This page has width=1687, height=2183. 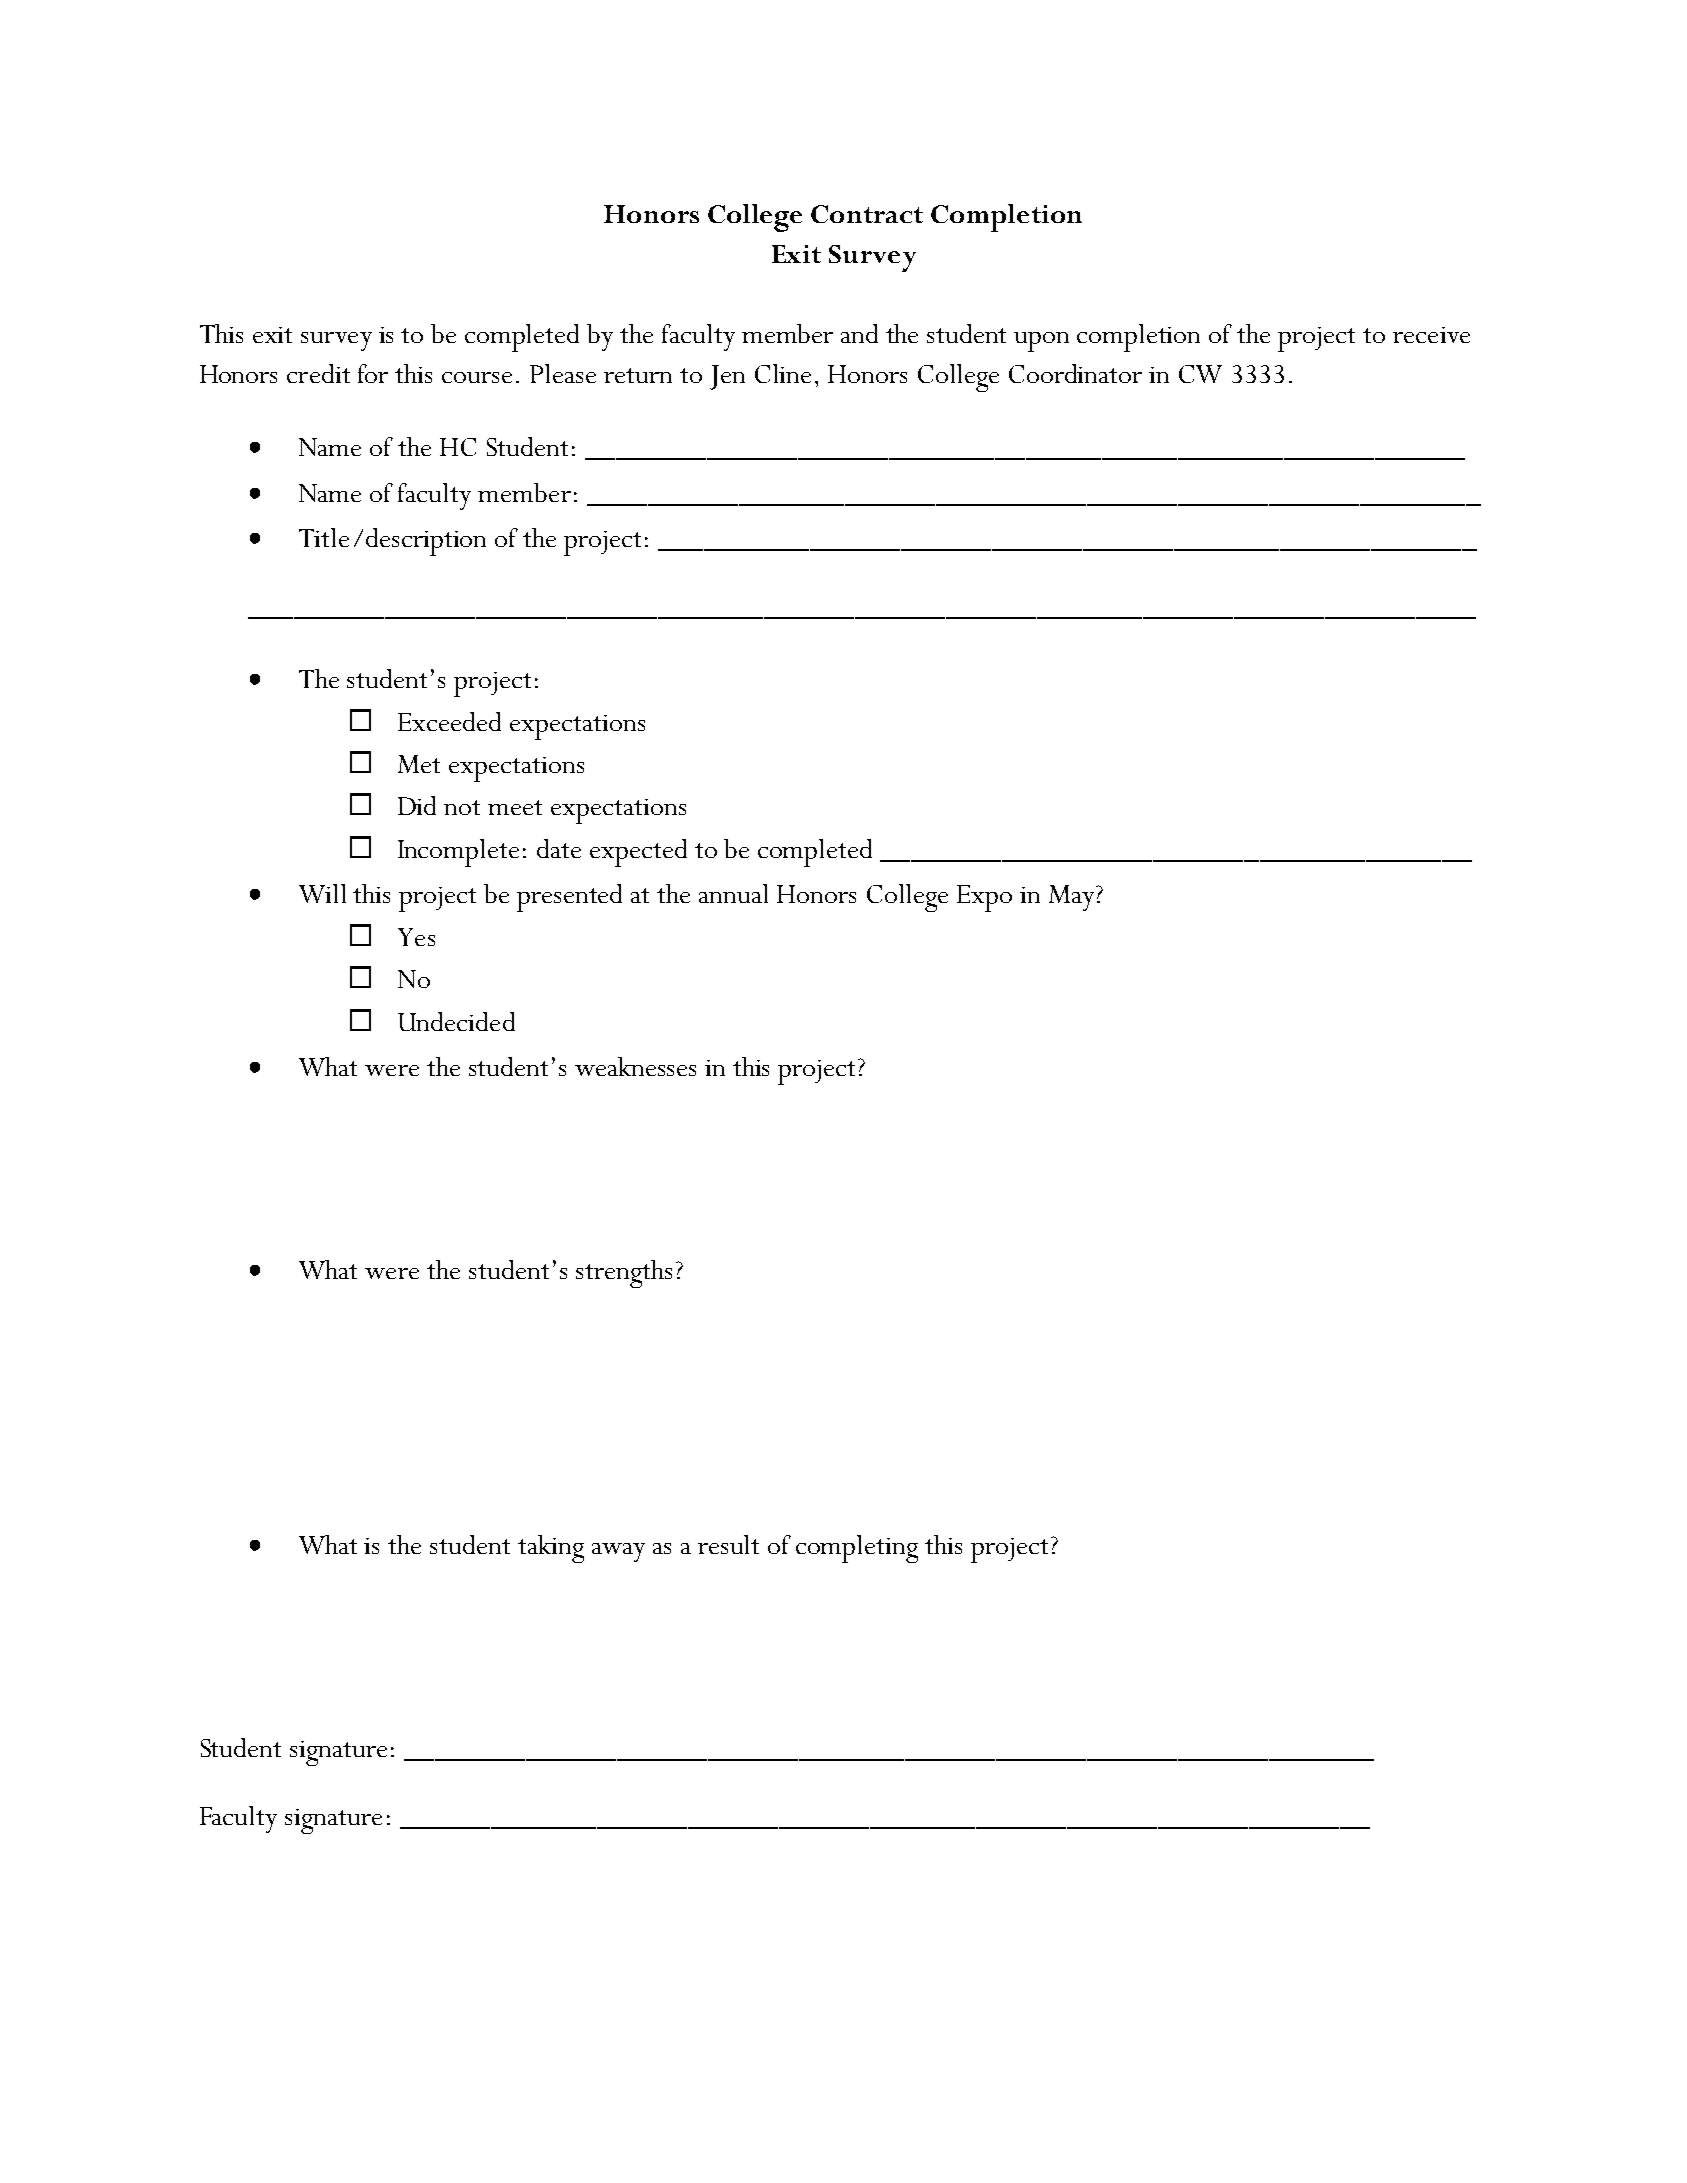 I want to click on Incomplete, so click(x=458, y=853).
